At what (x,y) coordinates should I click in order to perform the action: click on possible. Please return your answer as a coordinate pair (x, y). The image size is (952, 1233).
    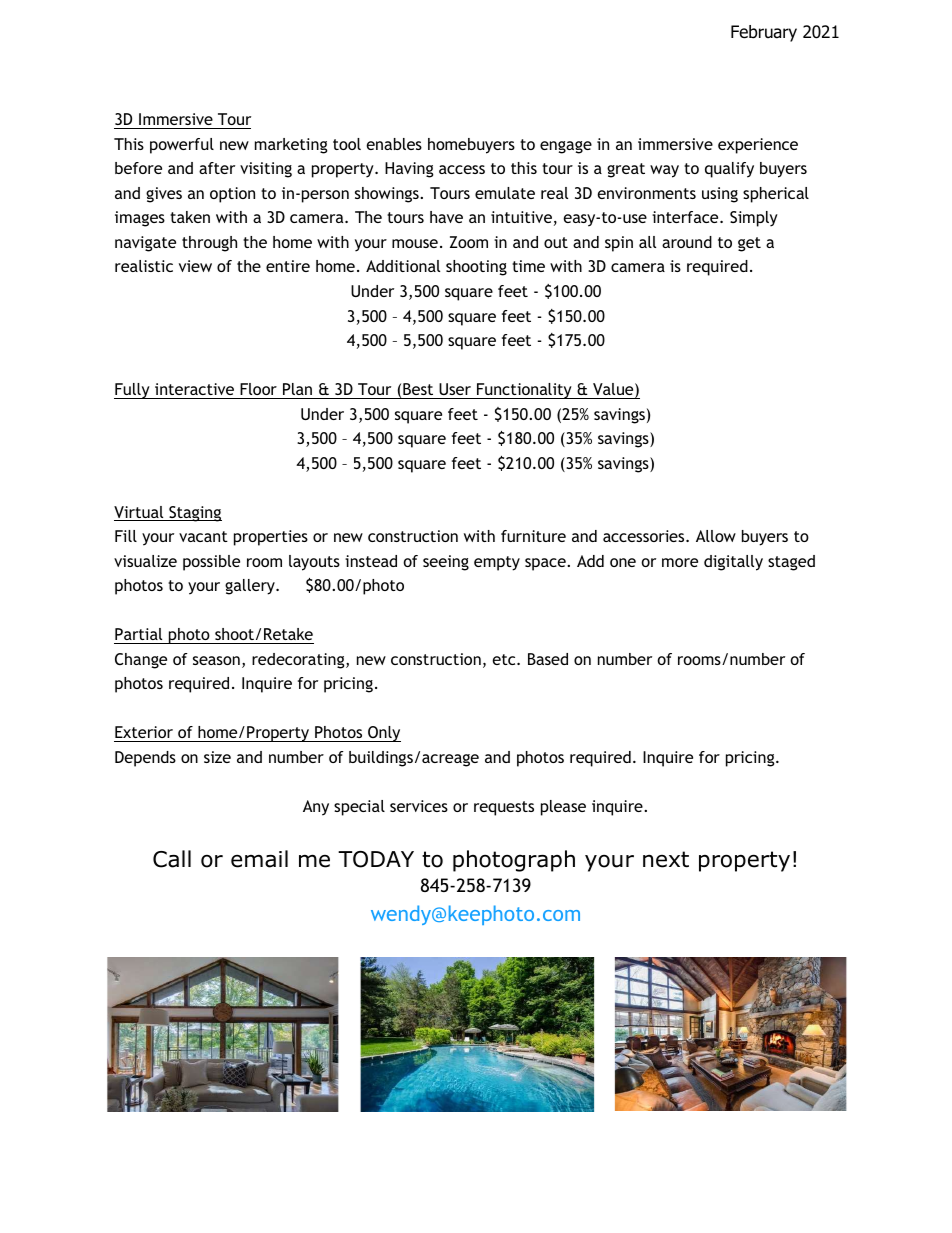
    Looking at the image, I should click on (211, 563).
